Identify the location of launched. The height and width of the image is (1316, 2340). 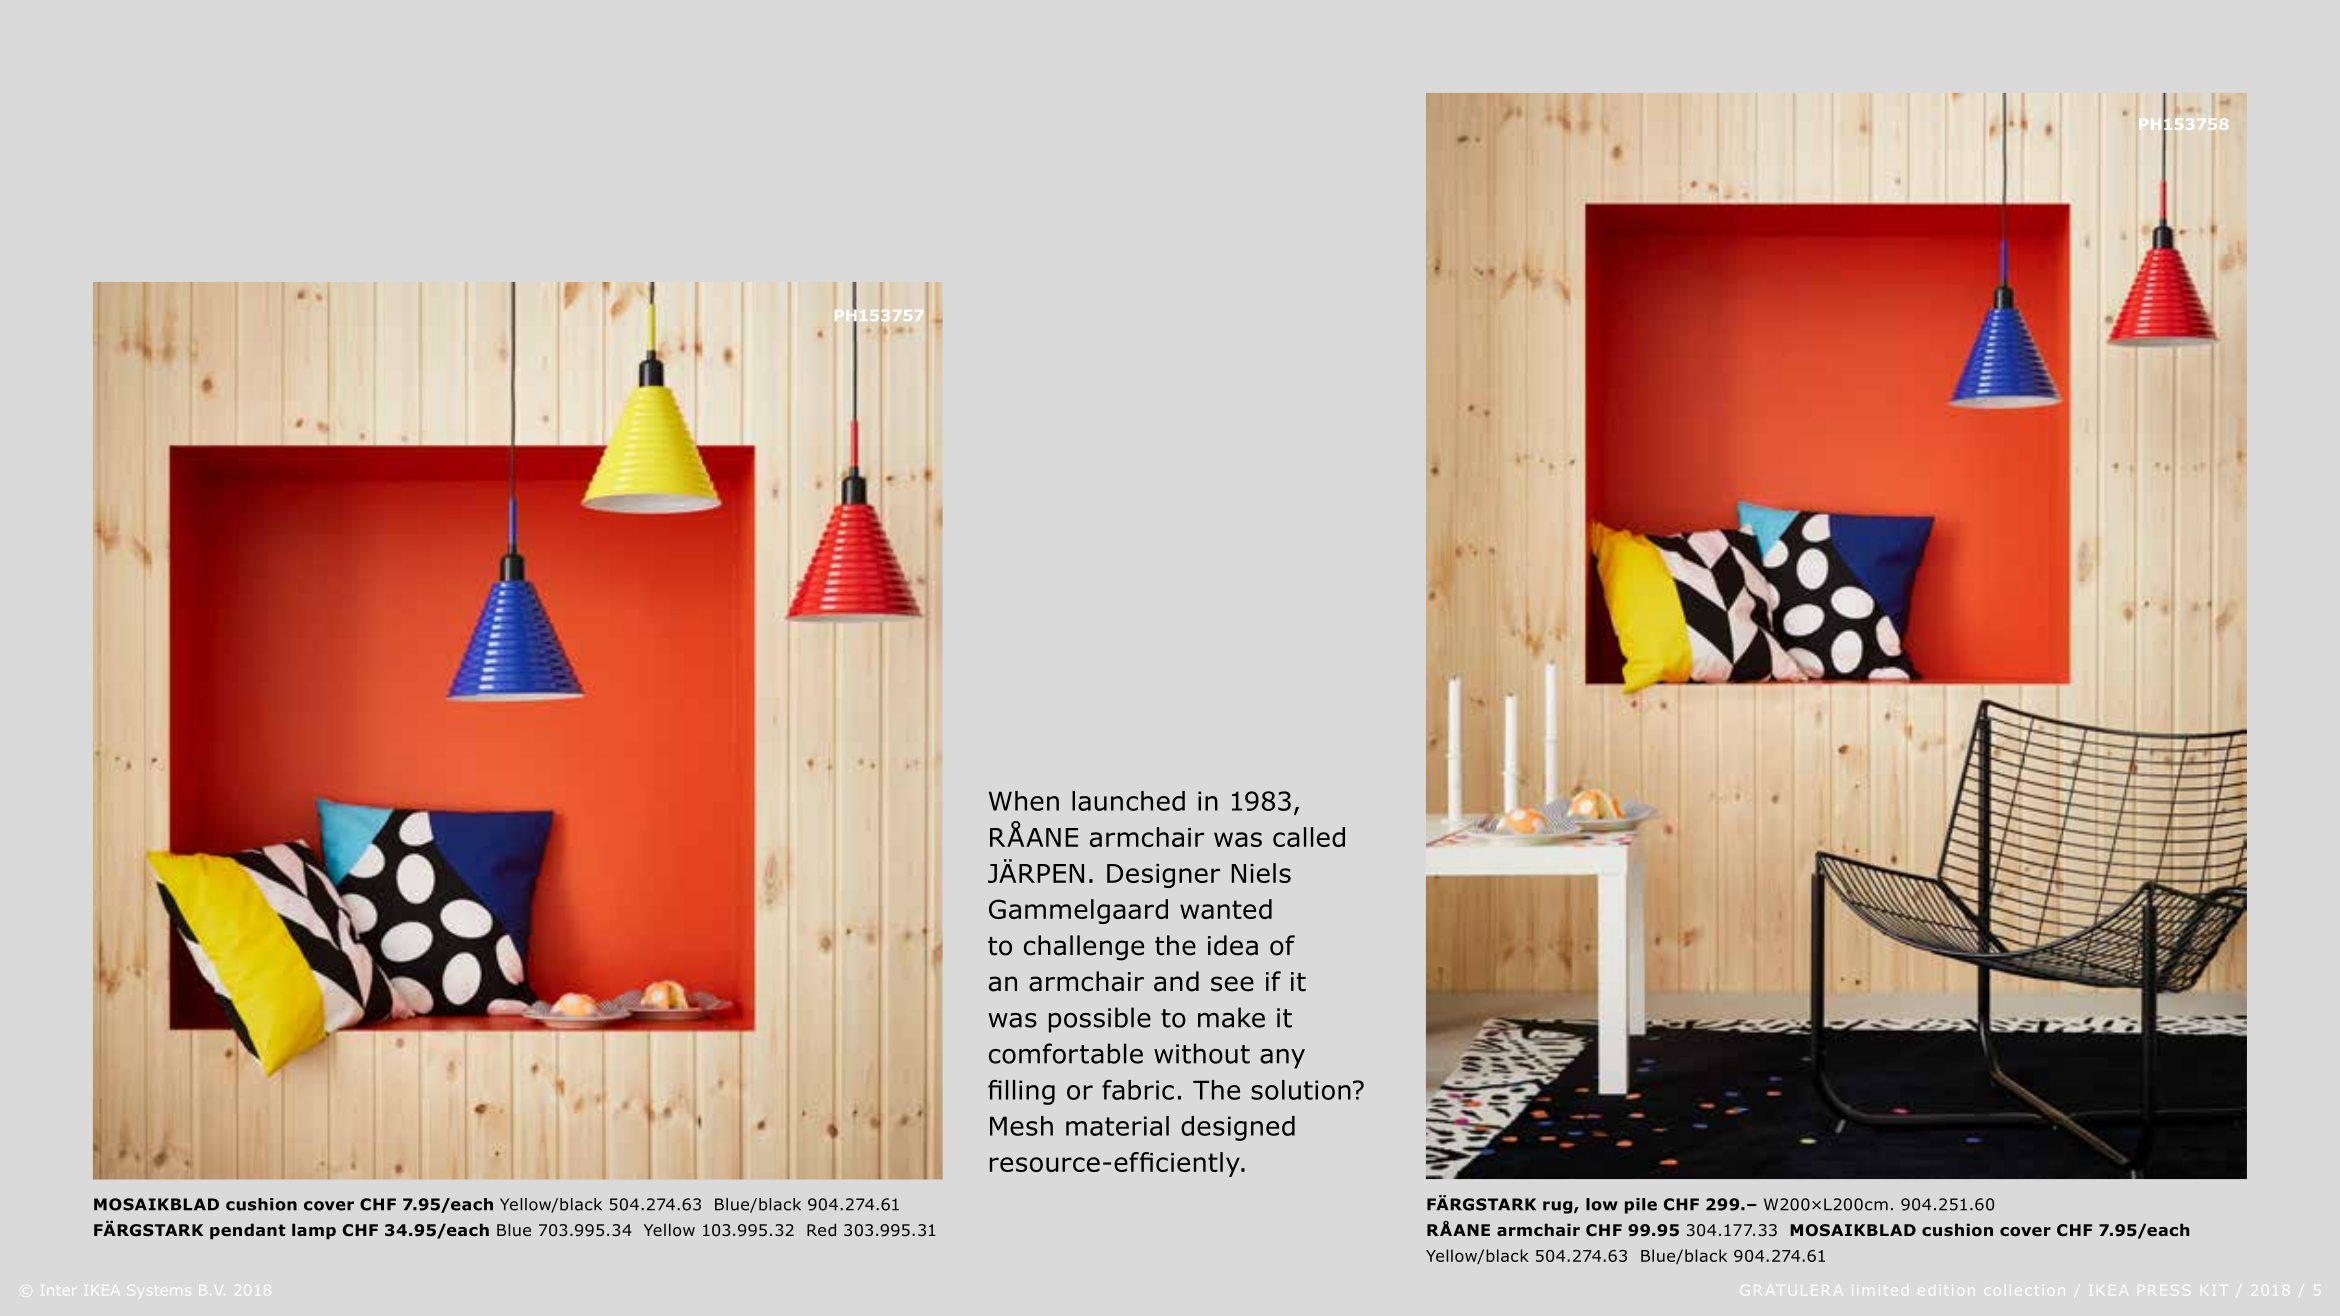
(1128, 801).
